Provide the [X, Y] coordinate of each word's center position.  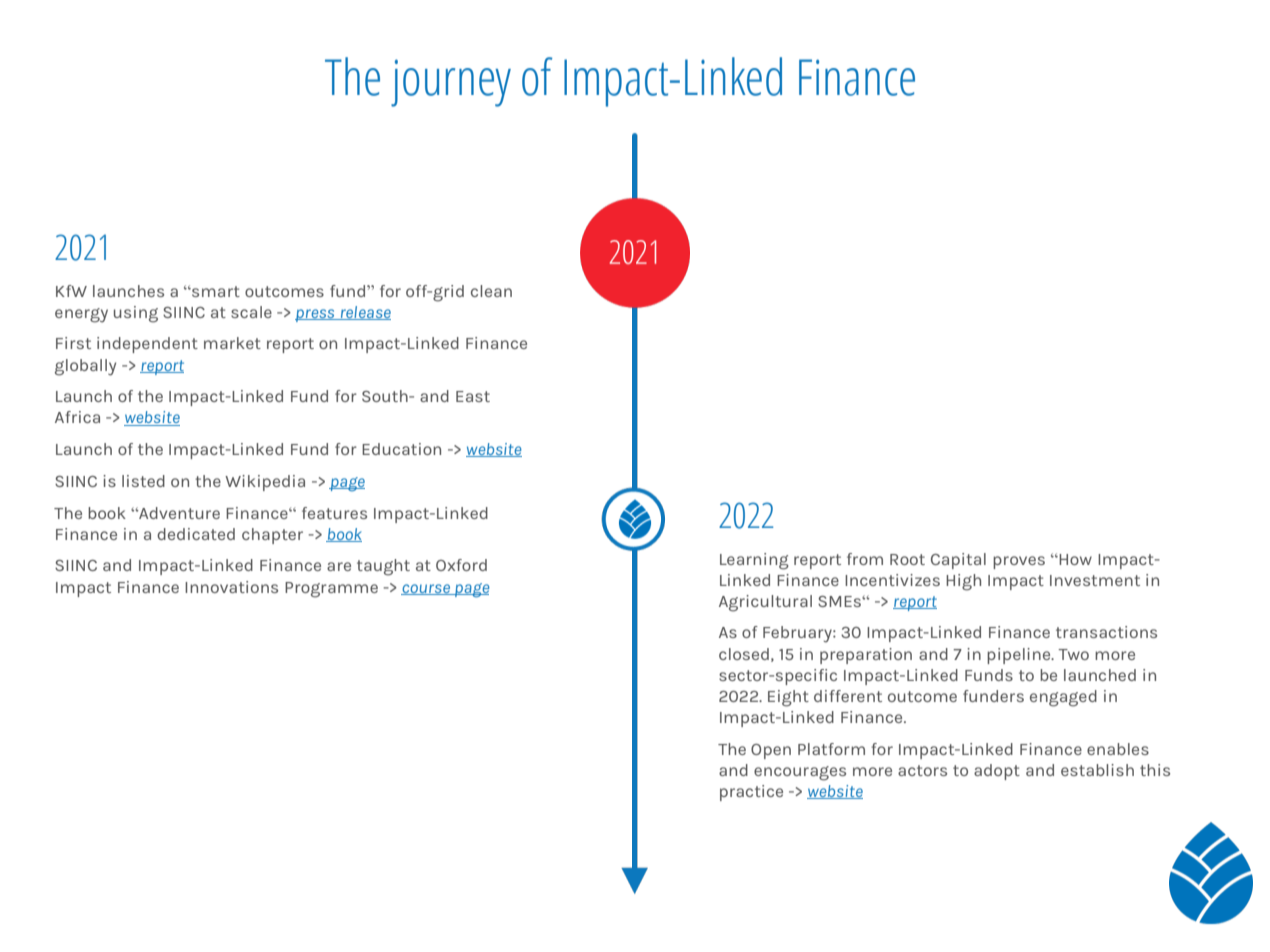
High [963, 582]
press [316, 315]
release [364, 313]
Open [771, 751]
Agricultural [765, 603]
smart [215, 291]
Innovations [231, 587]
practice [751, 793]
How [1074, 559]
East [473, 396]
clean [491, 291]
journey [451, 83]
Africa [77, 417]
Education [401, 449]
